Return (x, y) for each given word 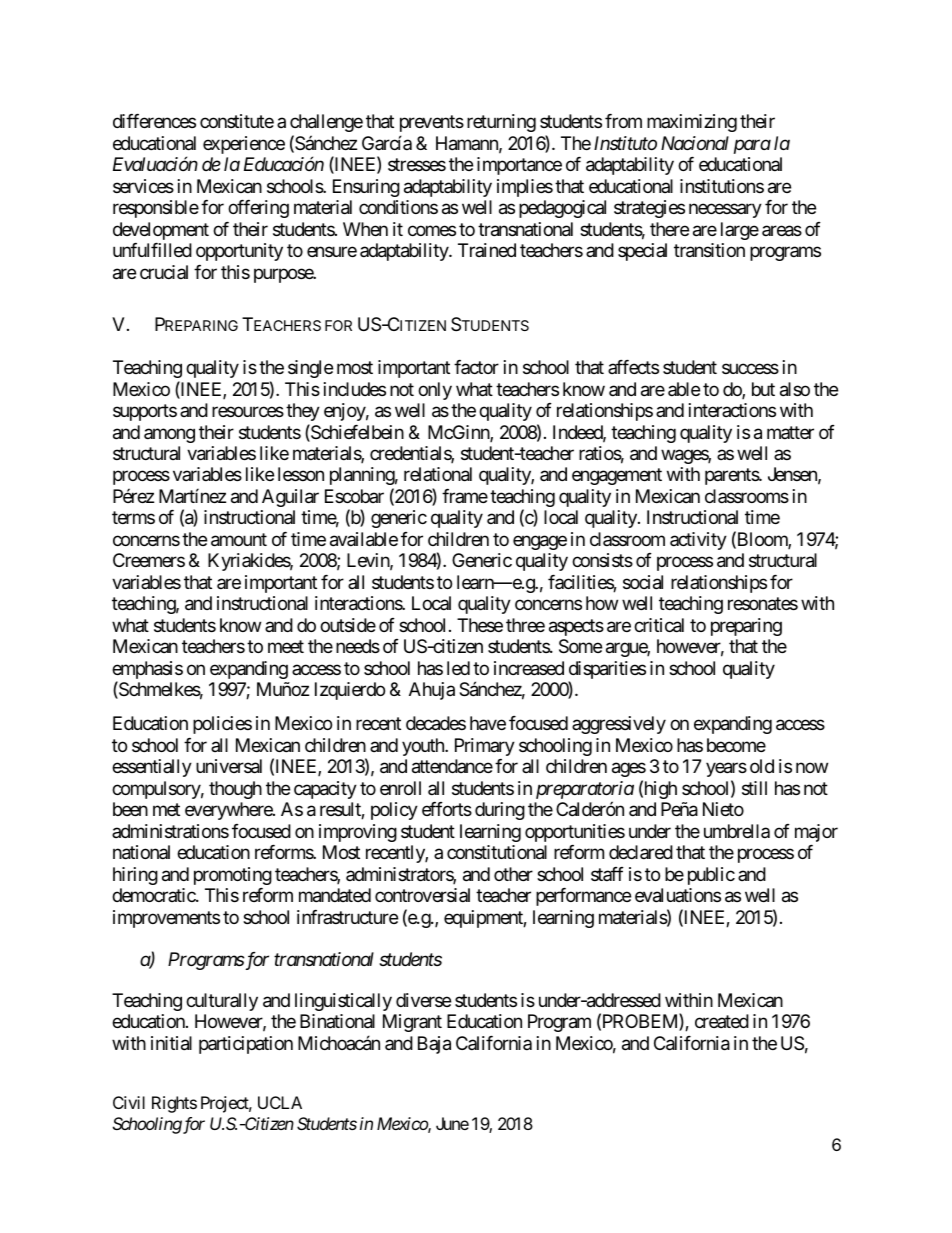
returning (501, 123)
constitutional (497, 852)
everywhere (229, 811)
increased (529, 668)
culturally (222, 1002)
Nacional (695, 143)
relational (438, 474)
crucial (164, 272)
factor (476, 367)
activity (698, 541)
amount (239, 540)
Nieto (723, 809)
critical (659, 625)
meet (286, 647)
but (763, 389)
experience (244, 145)
